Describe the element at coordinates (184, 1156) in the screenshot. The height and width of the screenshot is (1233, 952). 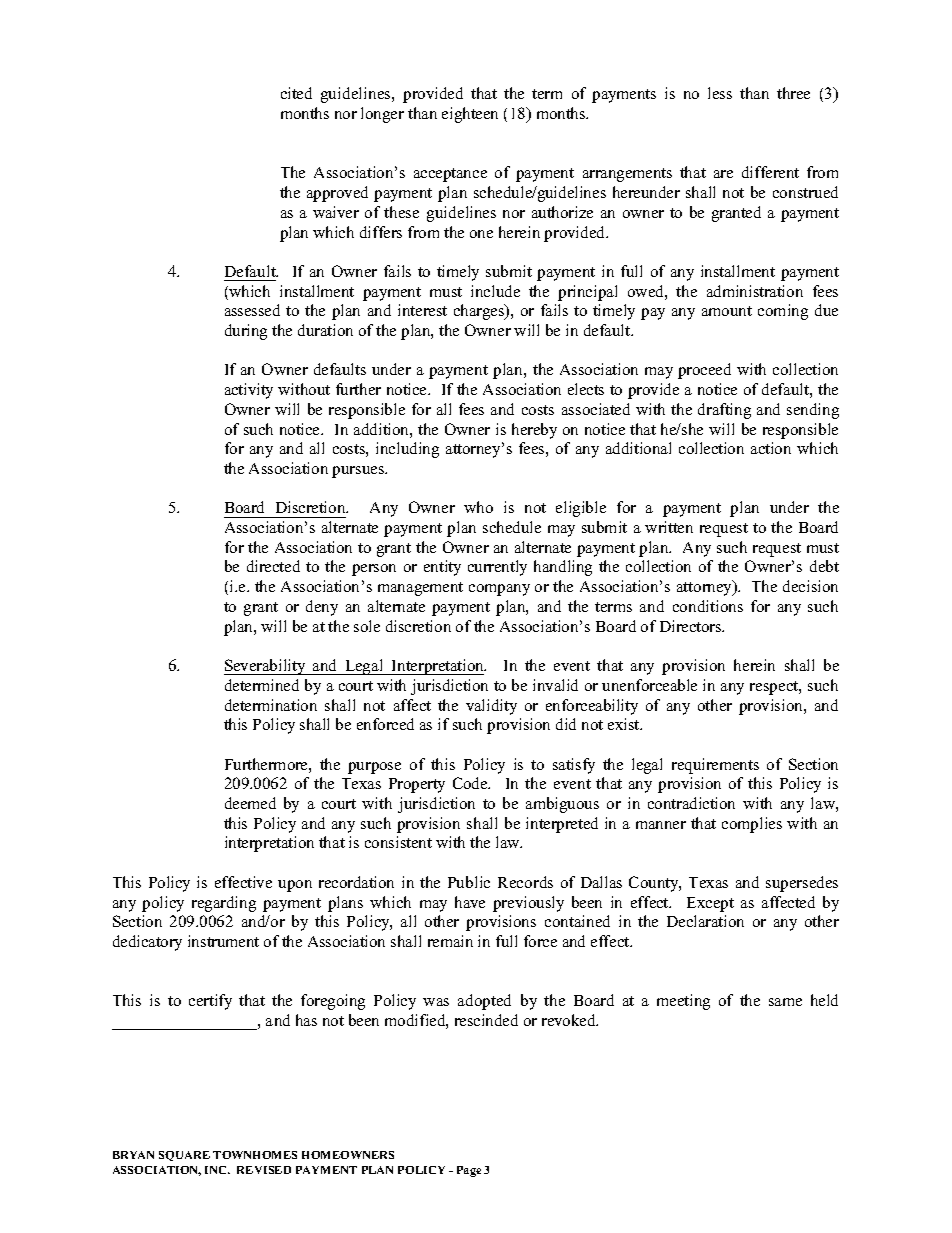
I see `SQUARE` at that location.
